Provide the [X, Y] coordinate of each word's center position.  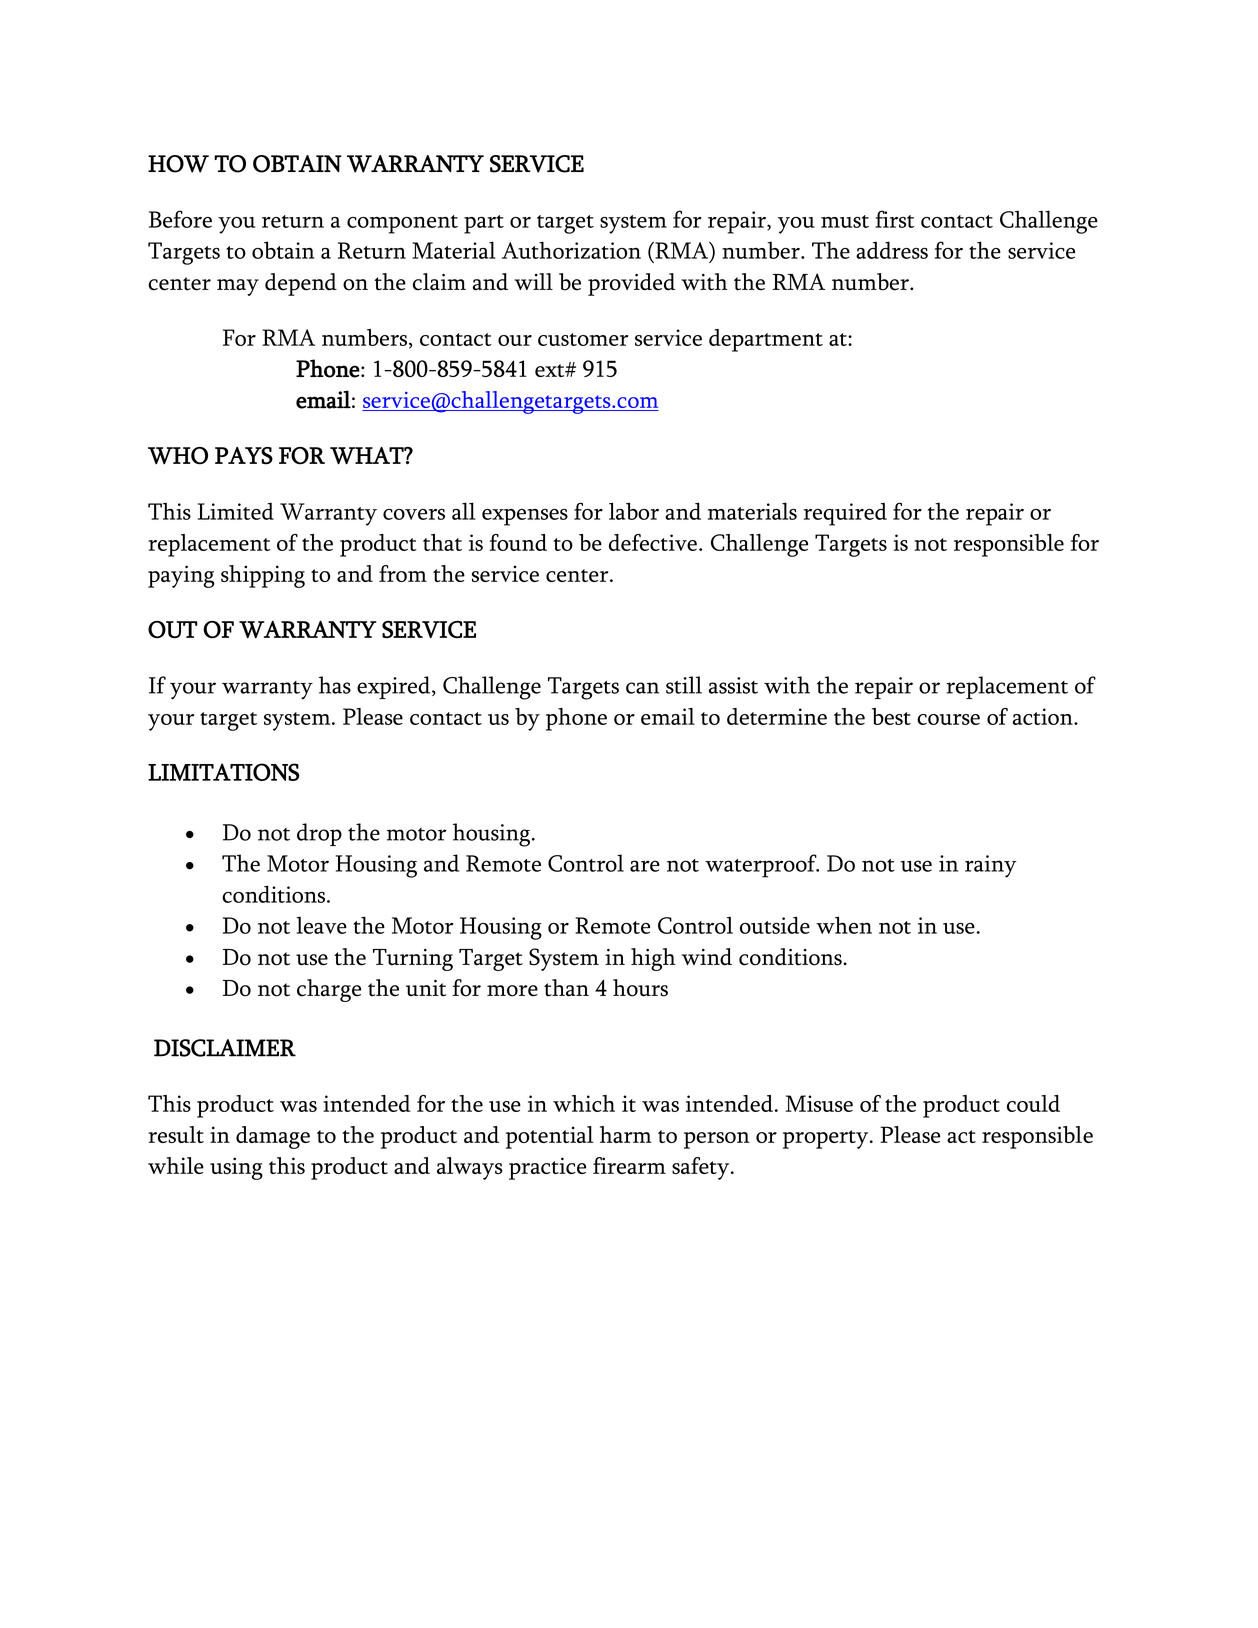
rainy [990, 866]
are [645, 866]
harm [626, 1134]
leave [321, 925]
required [845, 514]
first [894, 219]
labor [634, 511]
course [948, 719]
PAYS [244, 456]
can [642, 688]
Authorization [571, 250]
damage [273, 1137]
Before [180, 219]
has [335, 685]
